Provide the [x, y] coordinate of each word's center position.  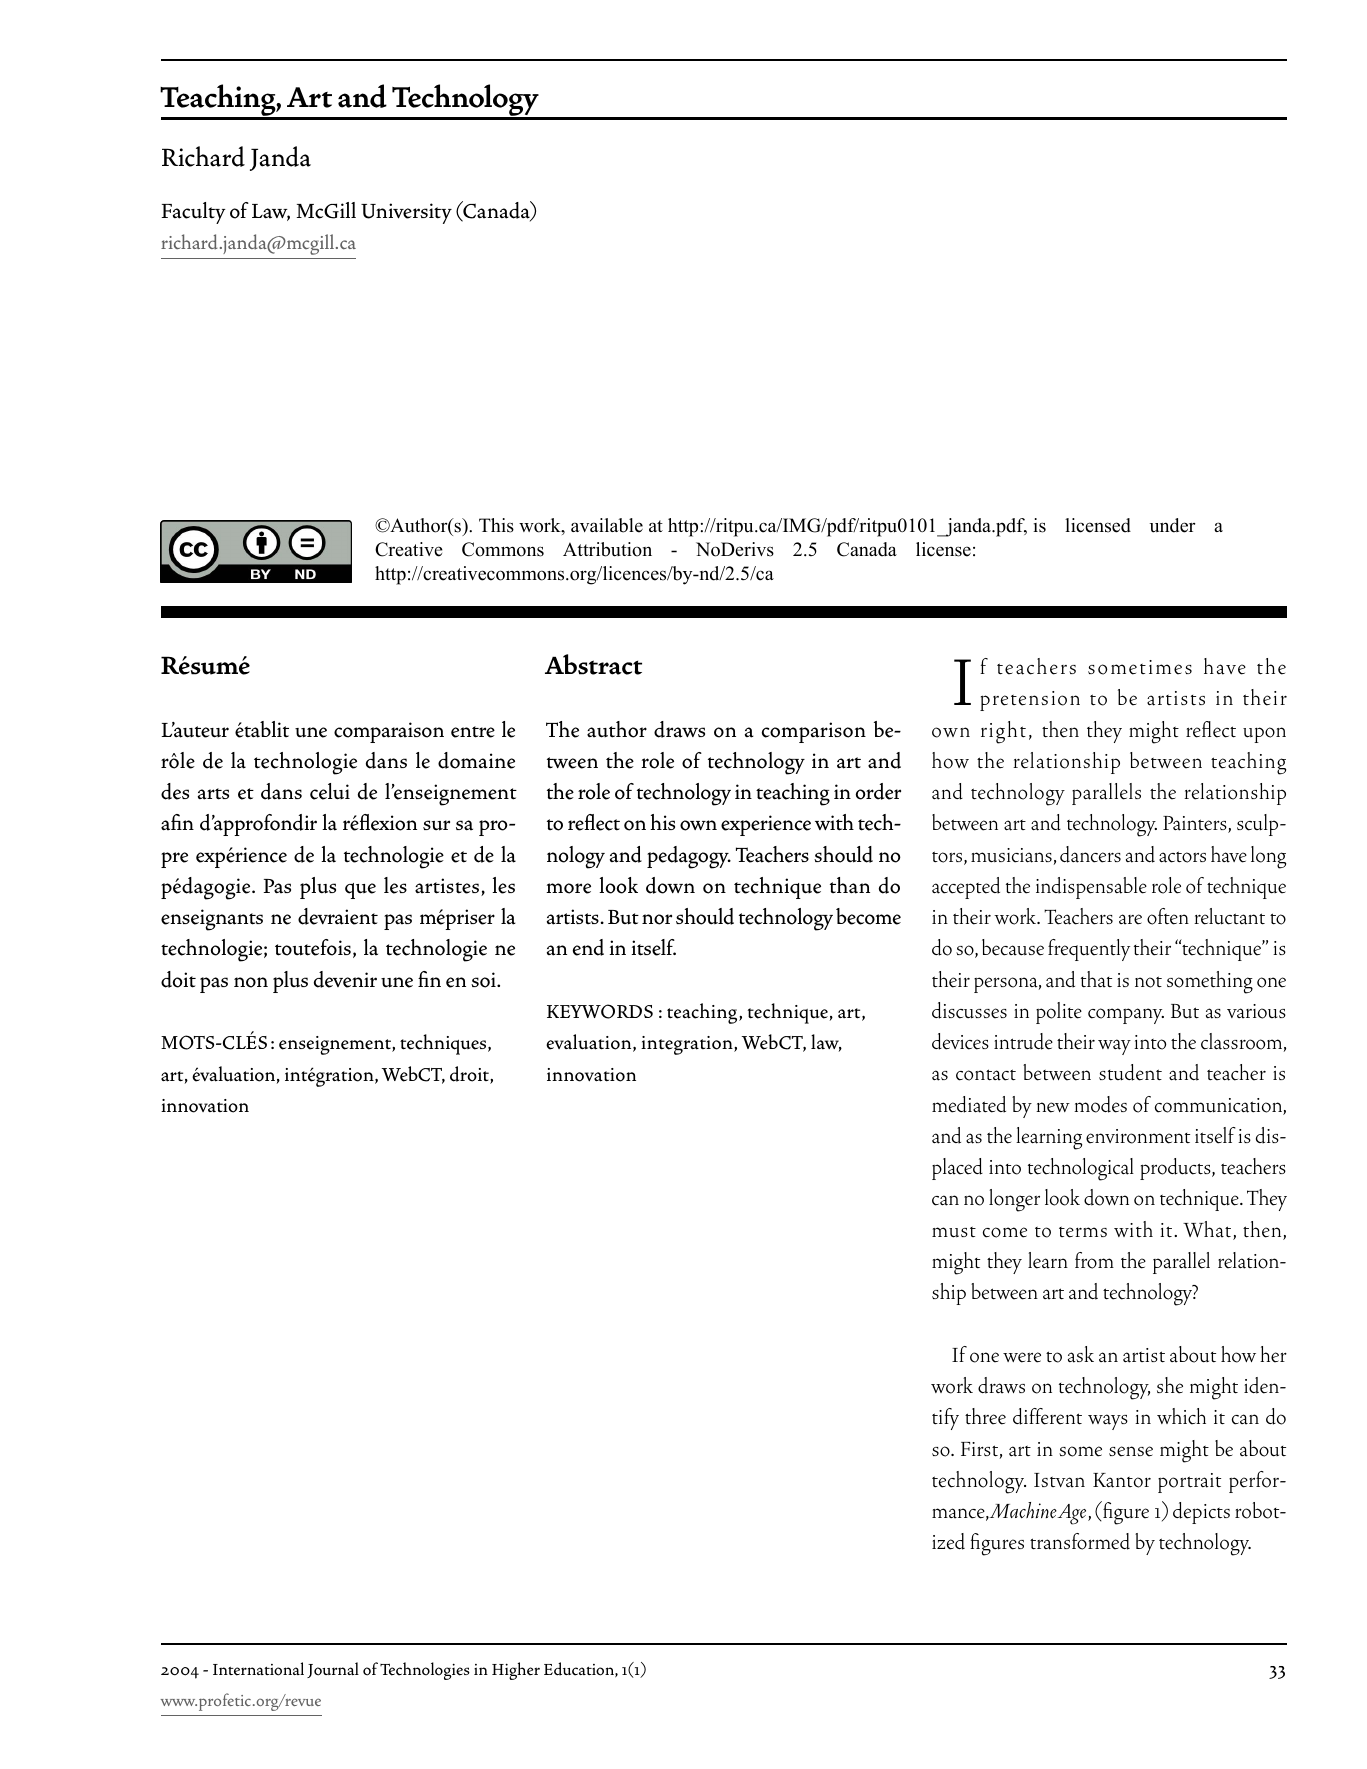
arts [213, 794]
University [406, 213]
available [607, 525]
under [1172, 525]
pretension [1030, 701]
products [1176, 1169]
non [251, 982]
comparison [814, 732]
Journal [333, 1670]
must [954, 1232]
